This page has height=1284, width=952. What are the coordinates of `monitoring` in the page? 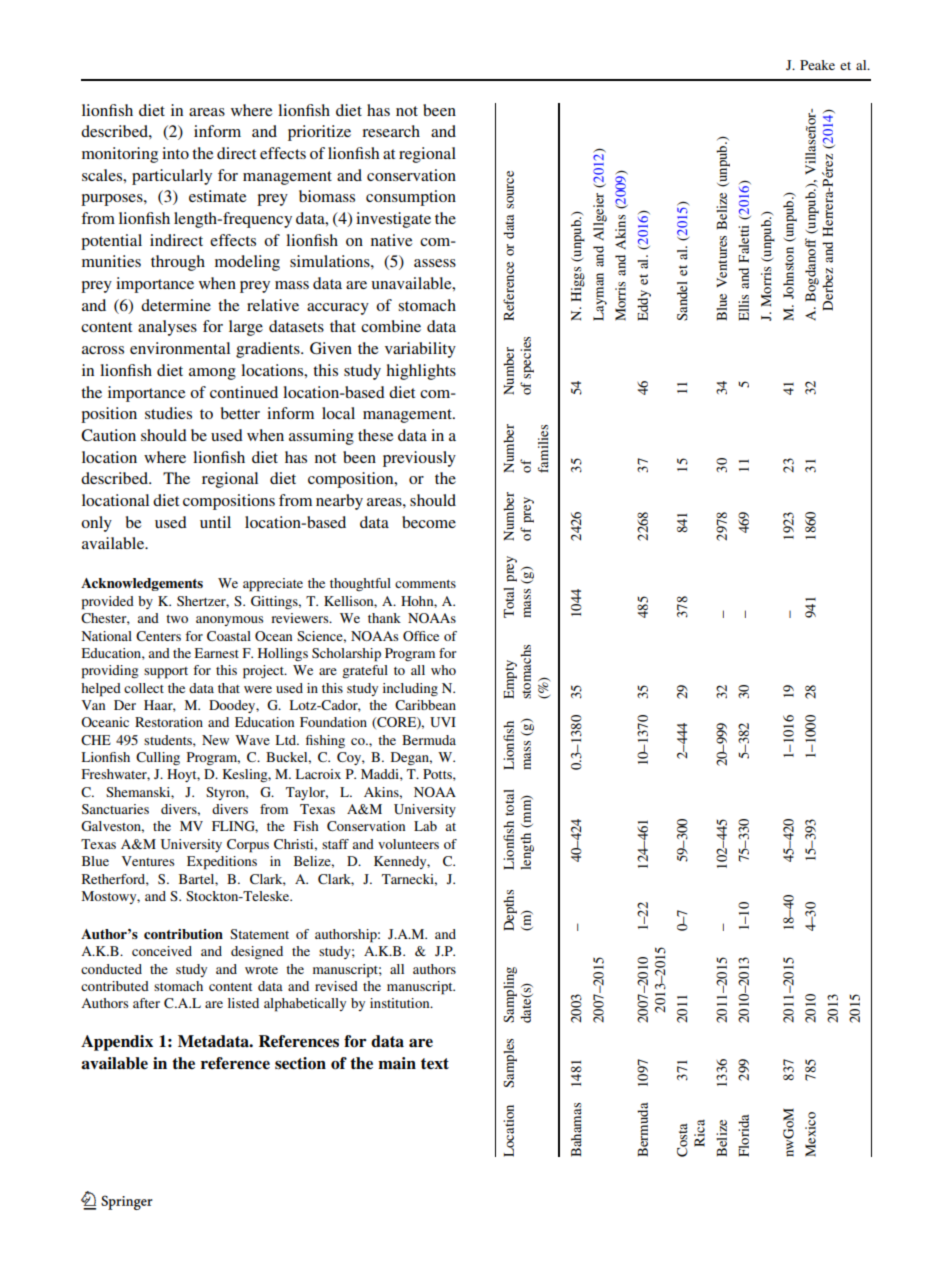 It's located at (120, 155).
